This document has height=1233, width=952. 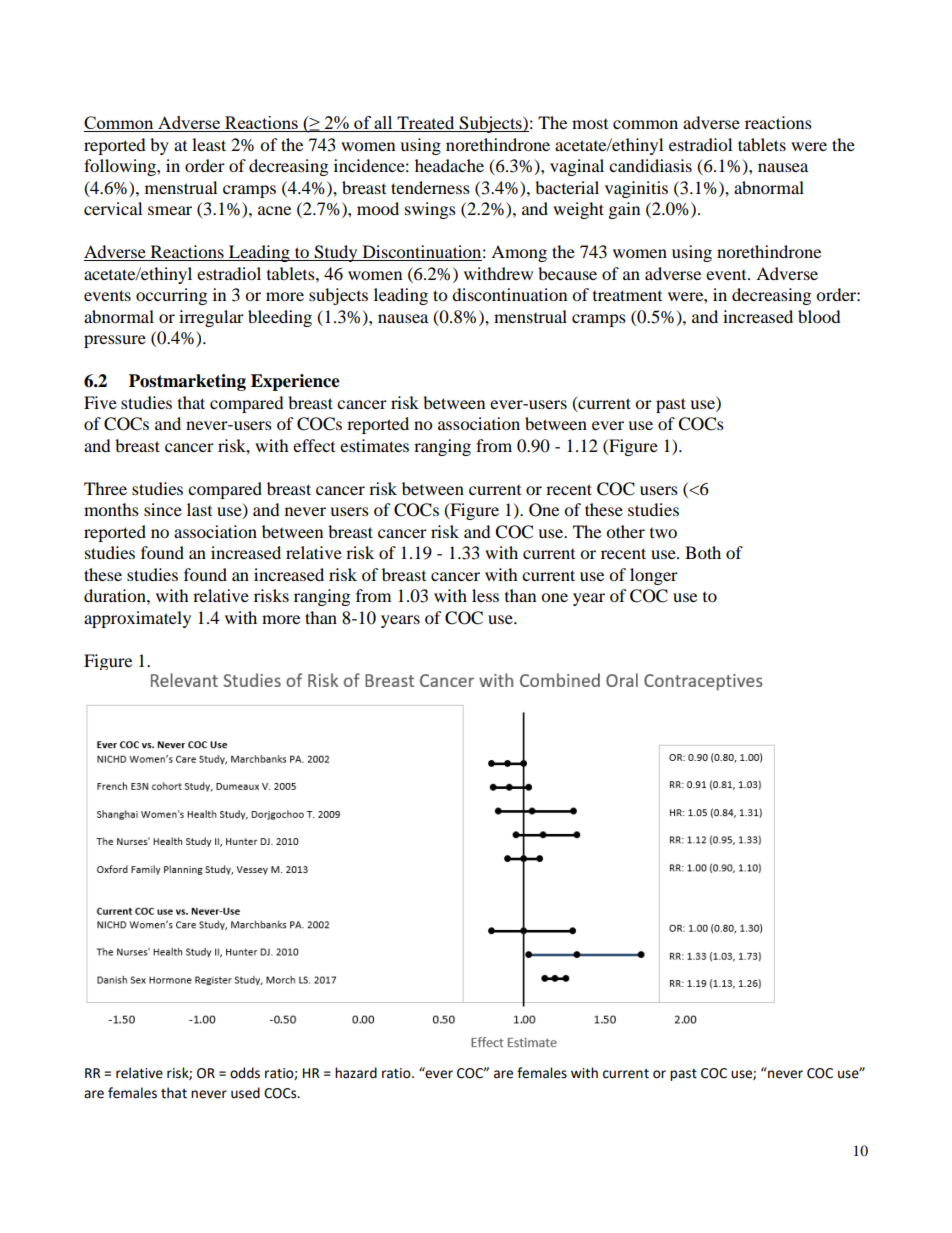 I want to click on hazard, so click(x=356, y=1073).
